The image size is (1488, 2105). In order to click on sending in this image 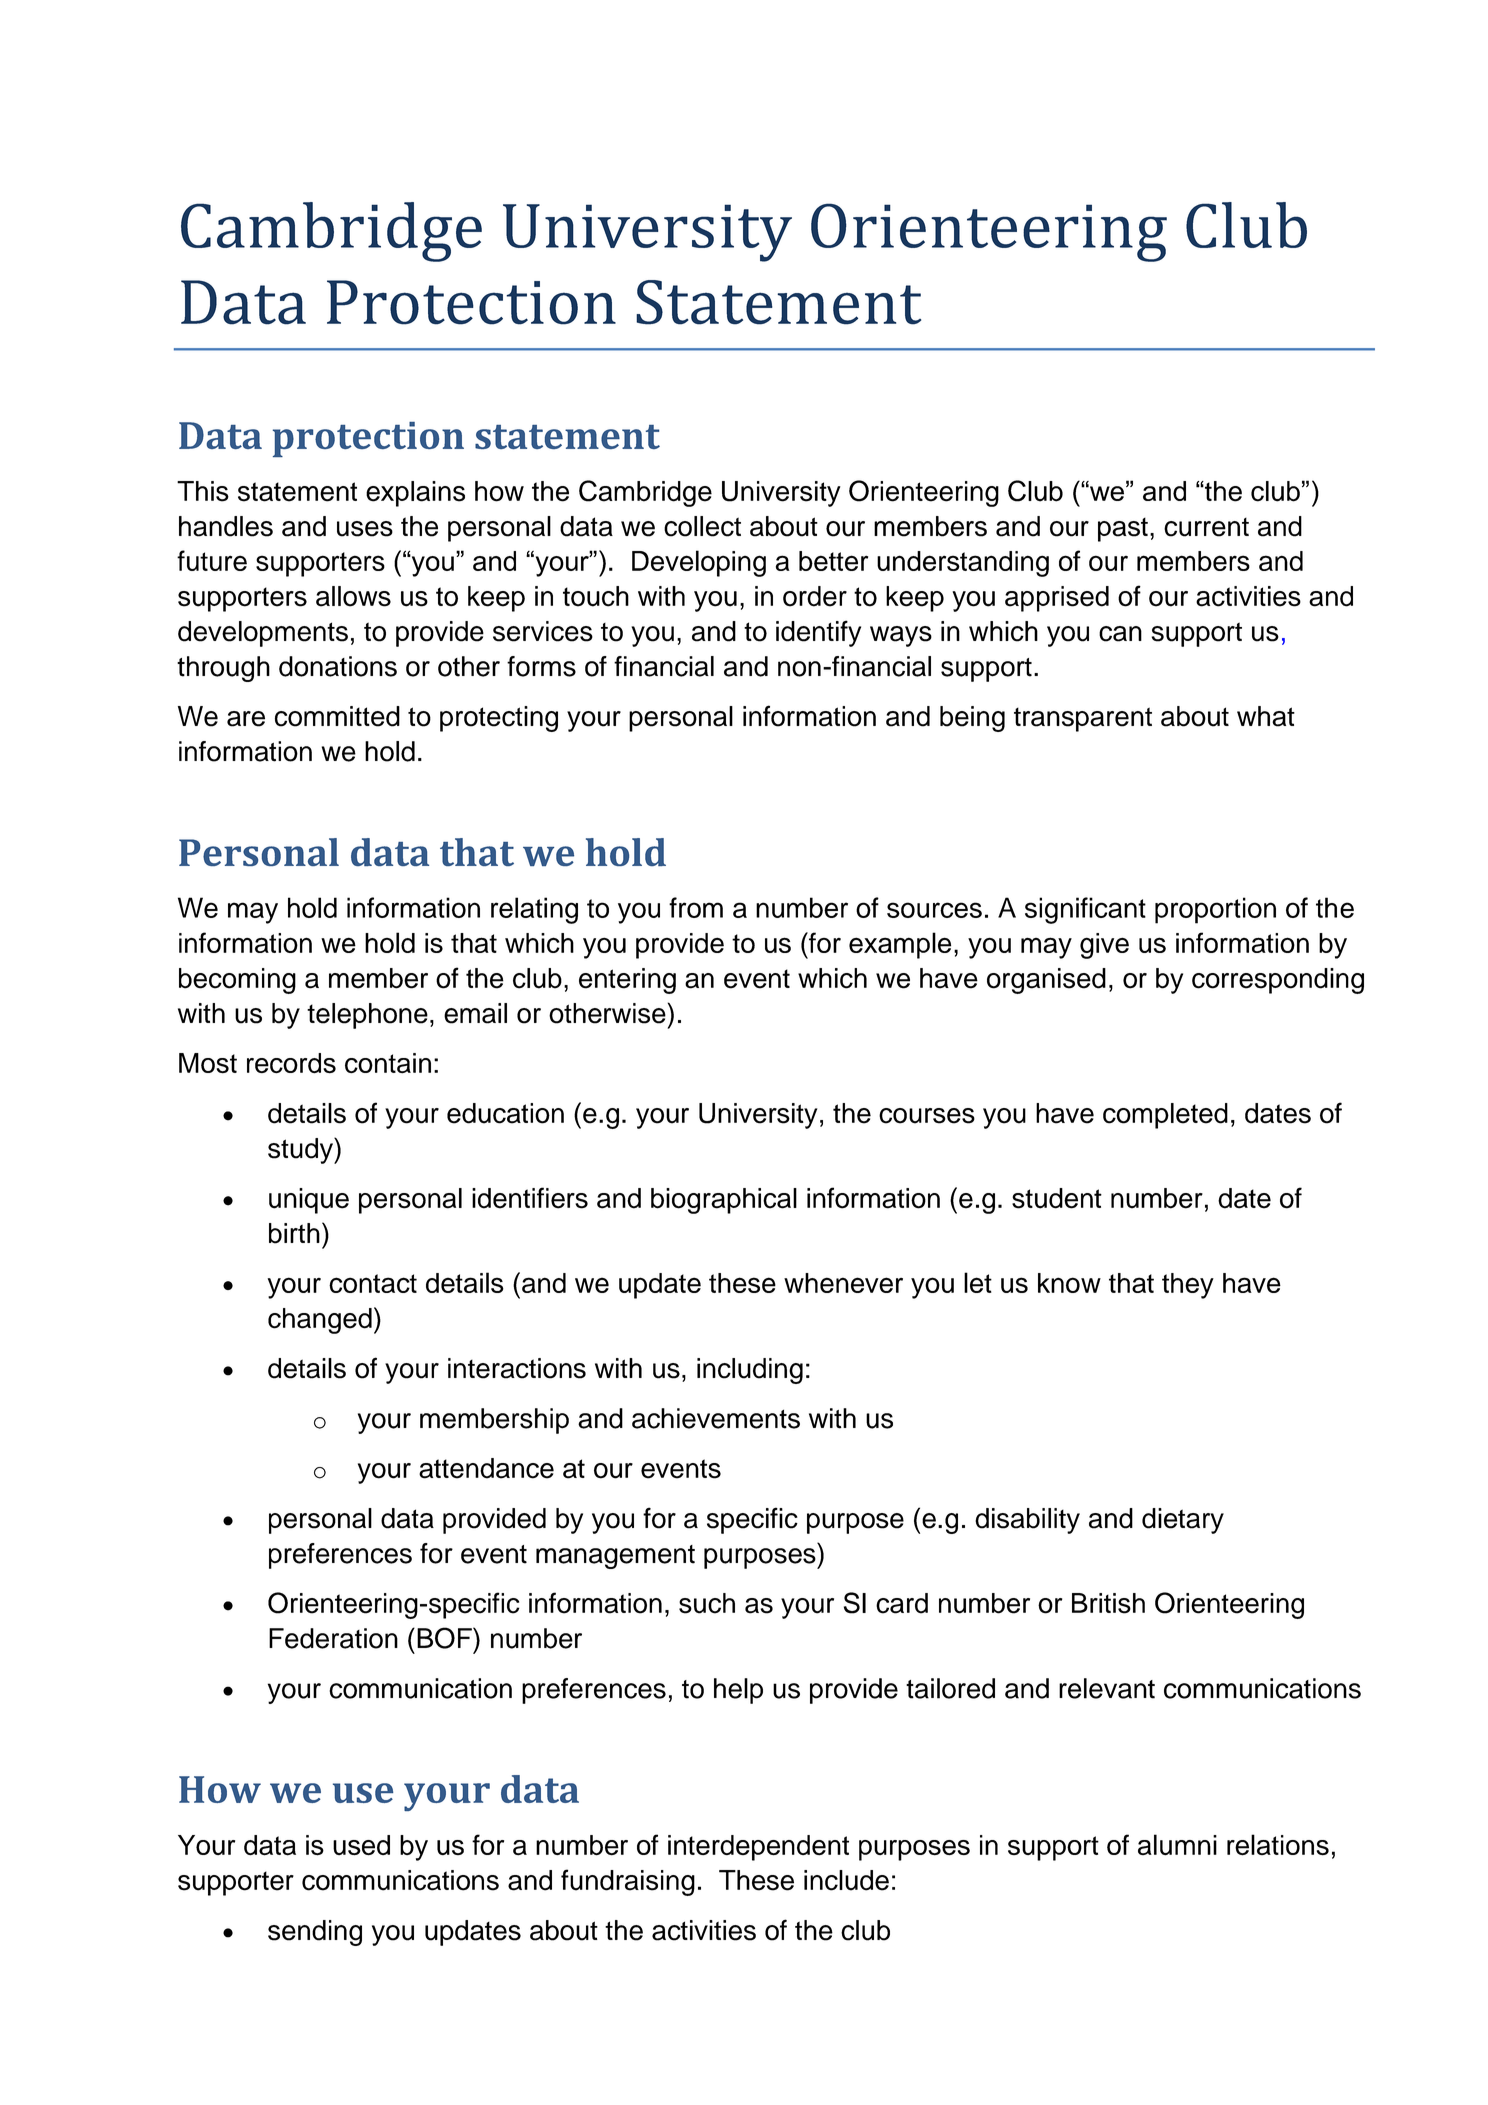, I will do `click(315, 1933)`.
